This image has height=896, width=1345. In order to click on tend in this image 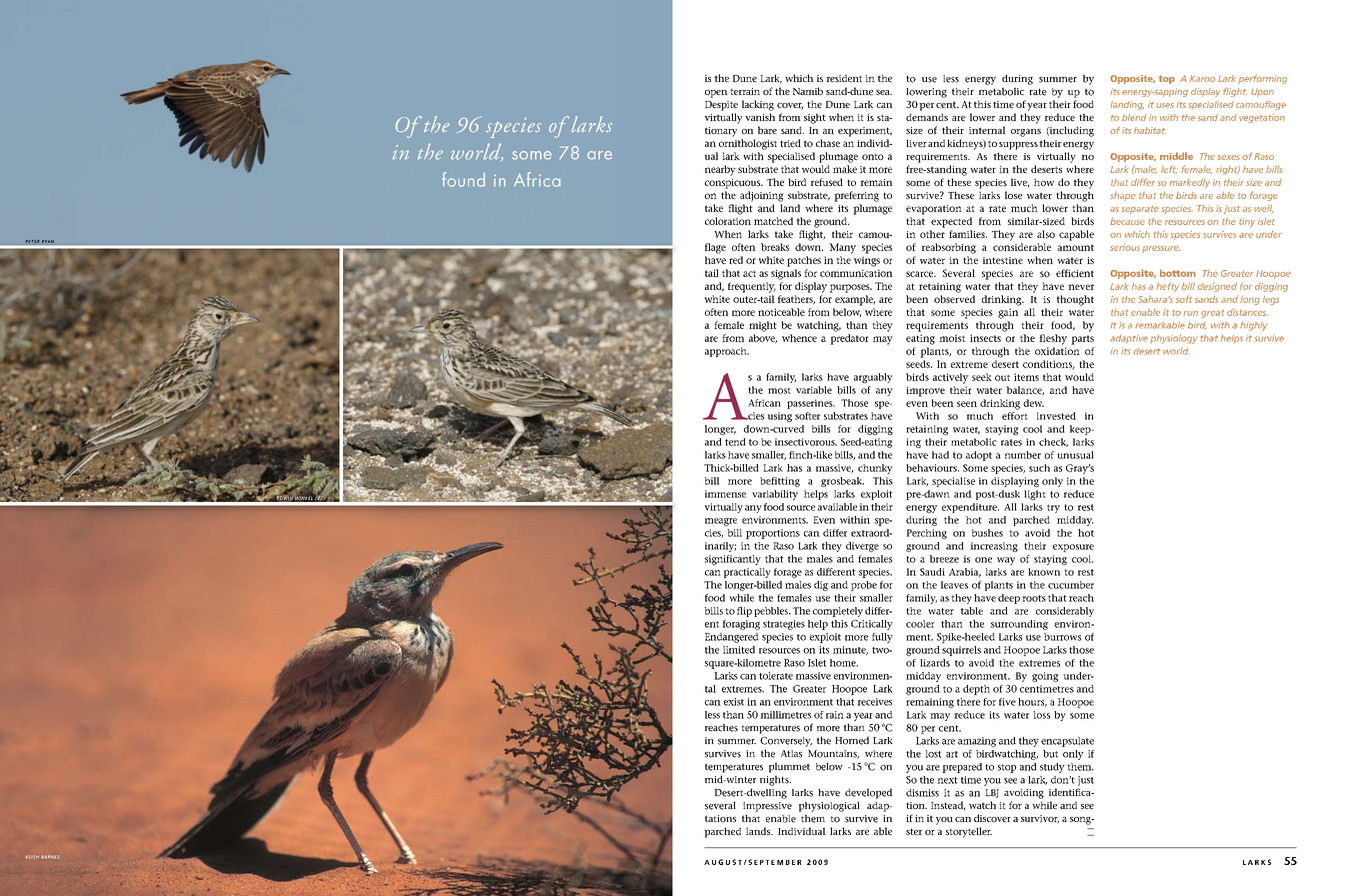, I will do `click(735, 442)`.
